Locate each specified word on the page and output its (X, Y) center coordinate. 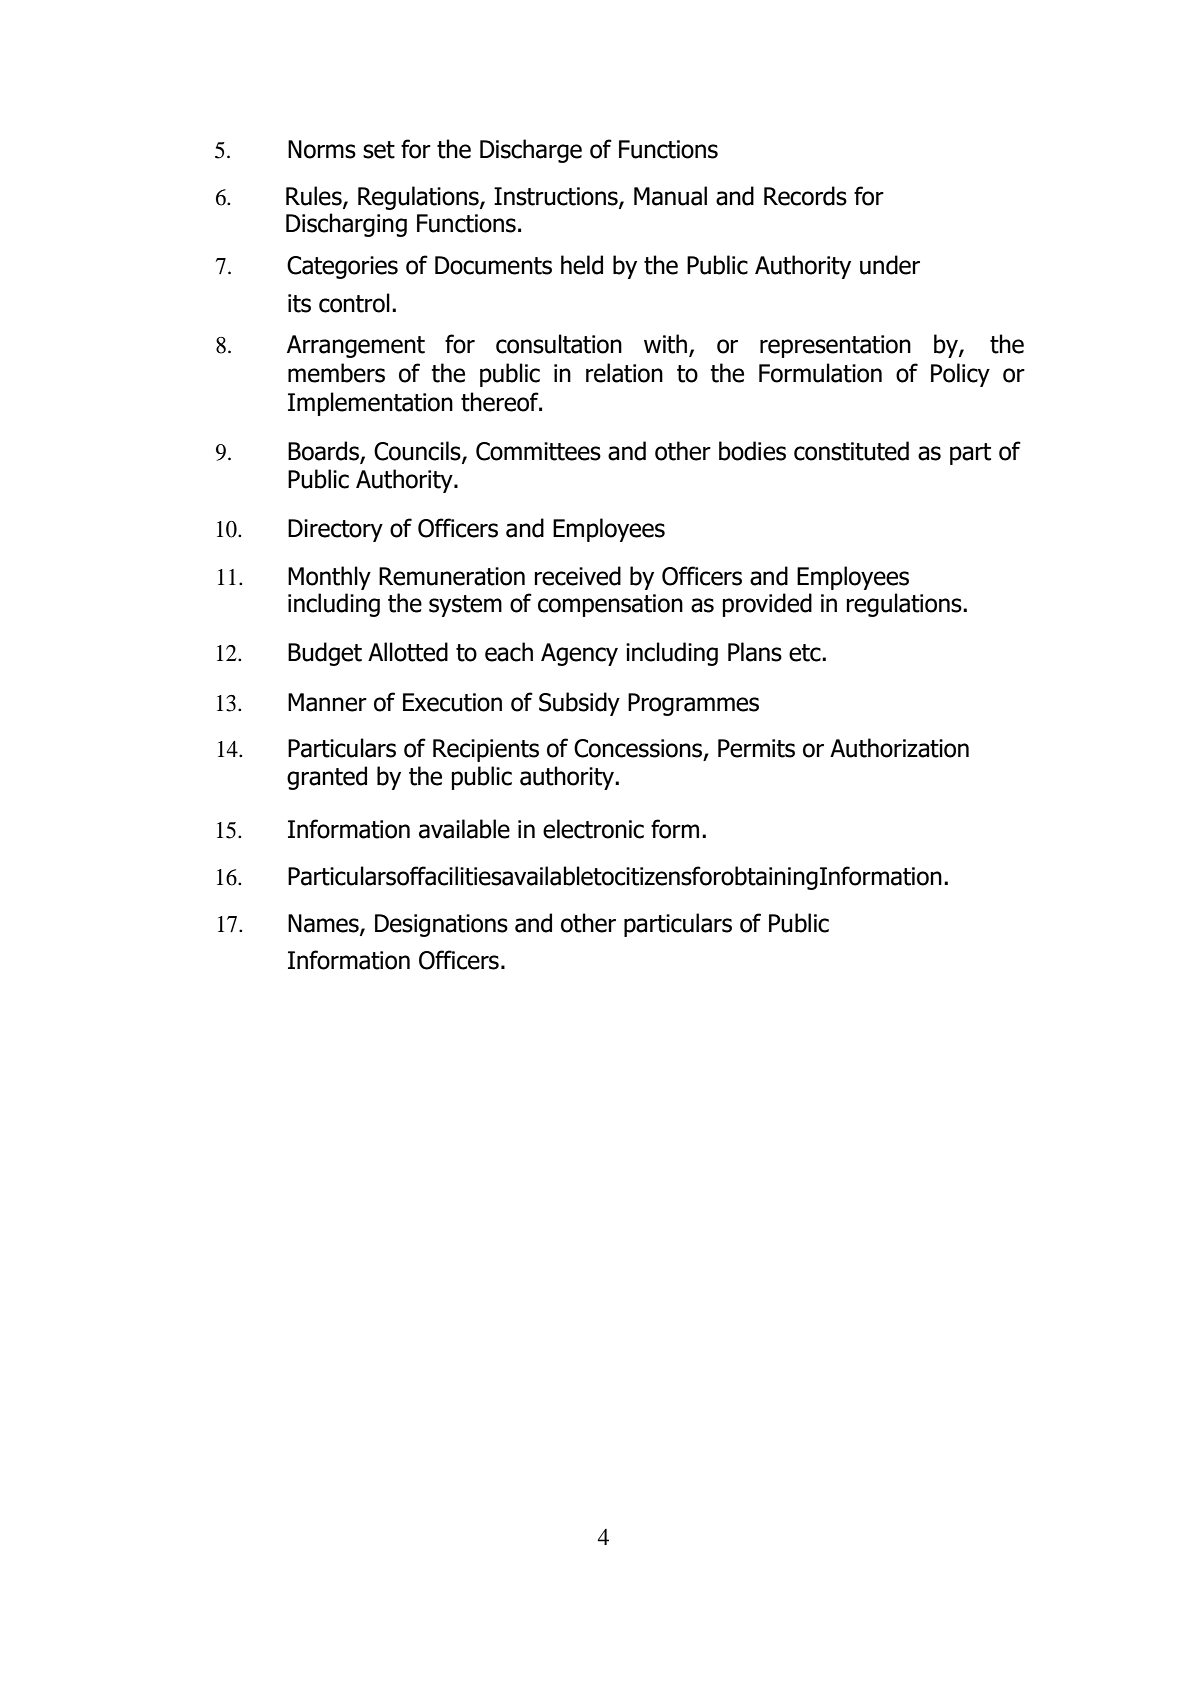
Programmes (693, 704)
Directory (335, 530)
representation (835, 346)
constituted (851, 451)
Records (805, 196)
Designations (441, 925)
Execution (452, 702)
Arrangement (356, 346)
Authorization (899, 748)
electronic (593, 829)
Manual (670, 196)
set (379, 150)
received (577, 576)
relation (624, 373)
